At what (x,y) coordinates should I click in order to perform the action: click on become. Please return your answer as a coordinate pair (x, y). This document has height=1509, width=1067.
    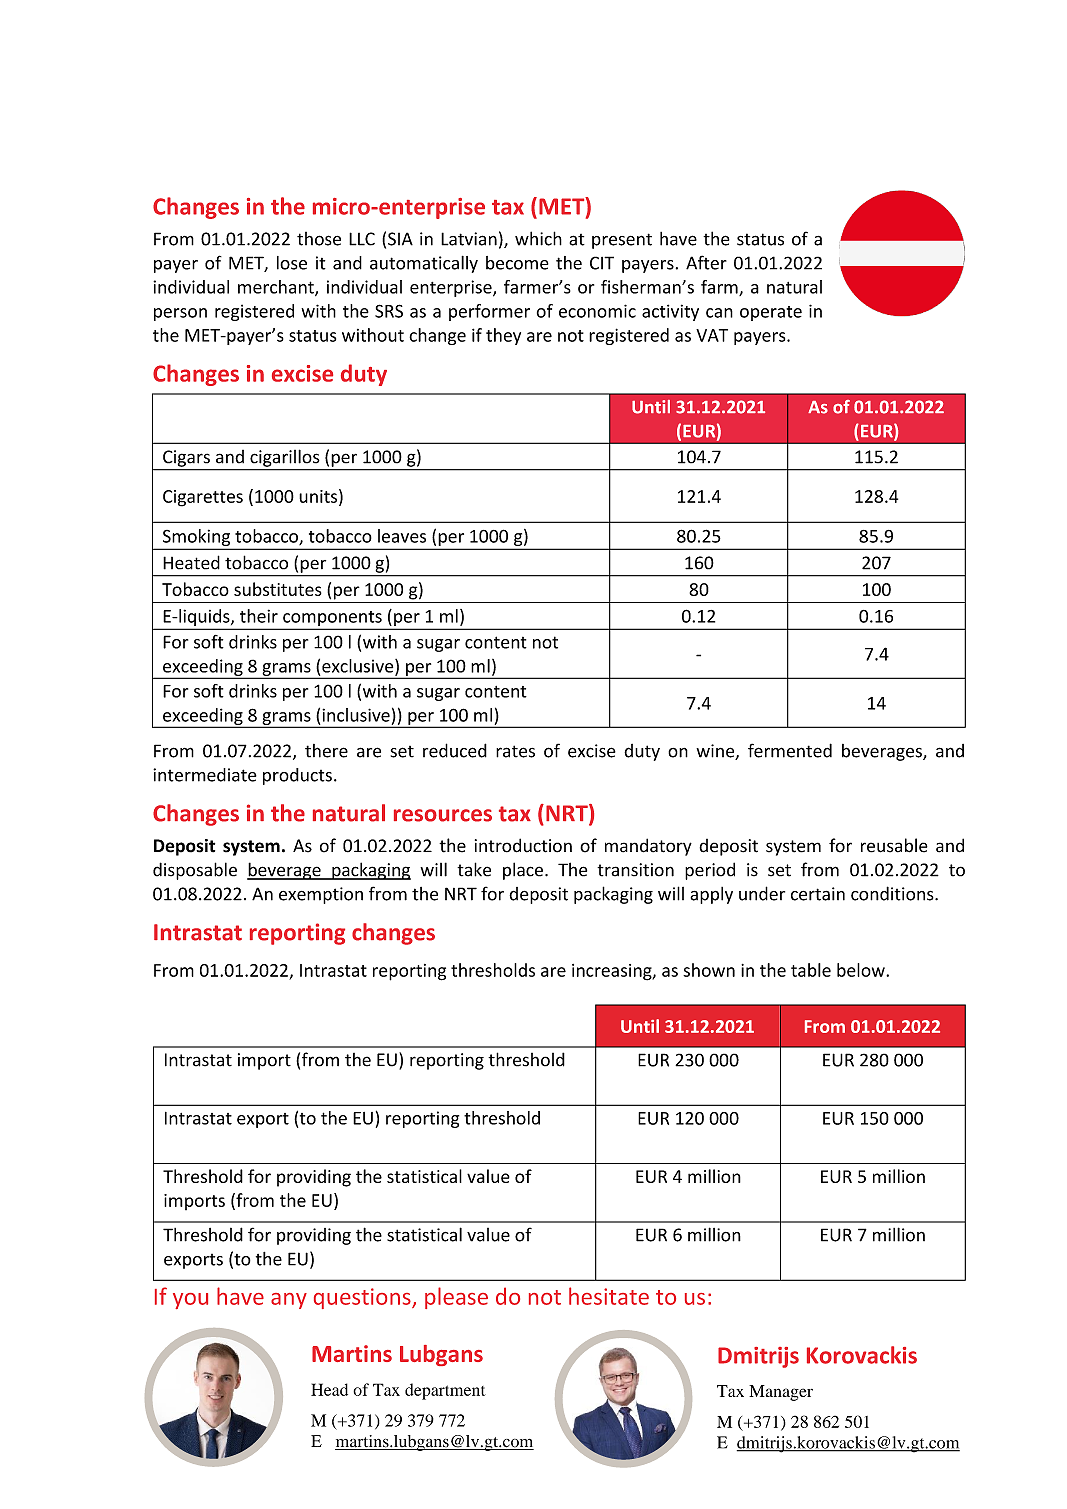
    Looking at the image, I should click on (517, 263).
